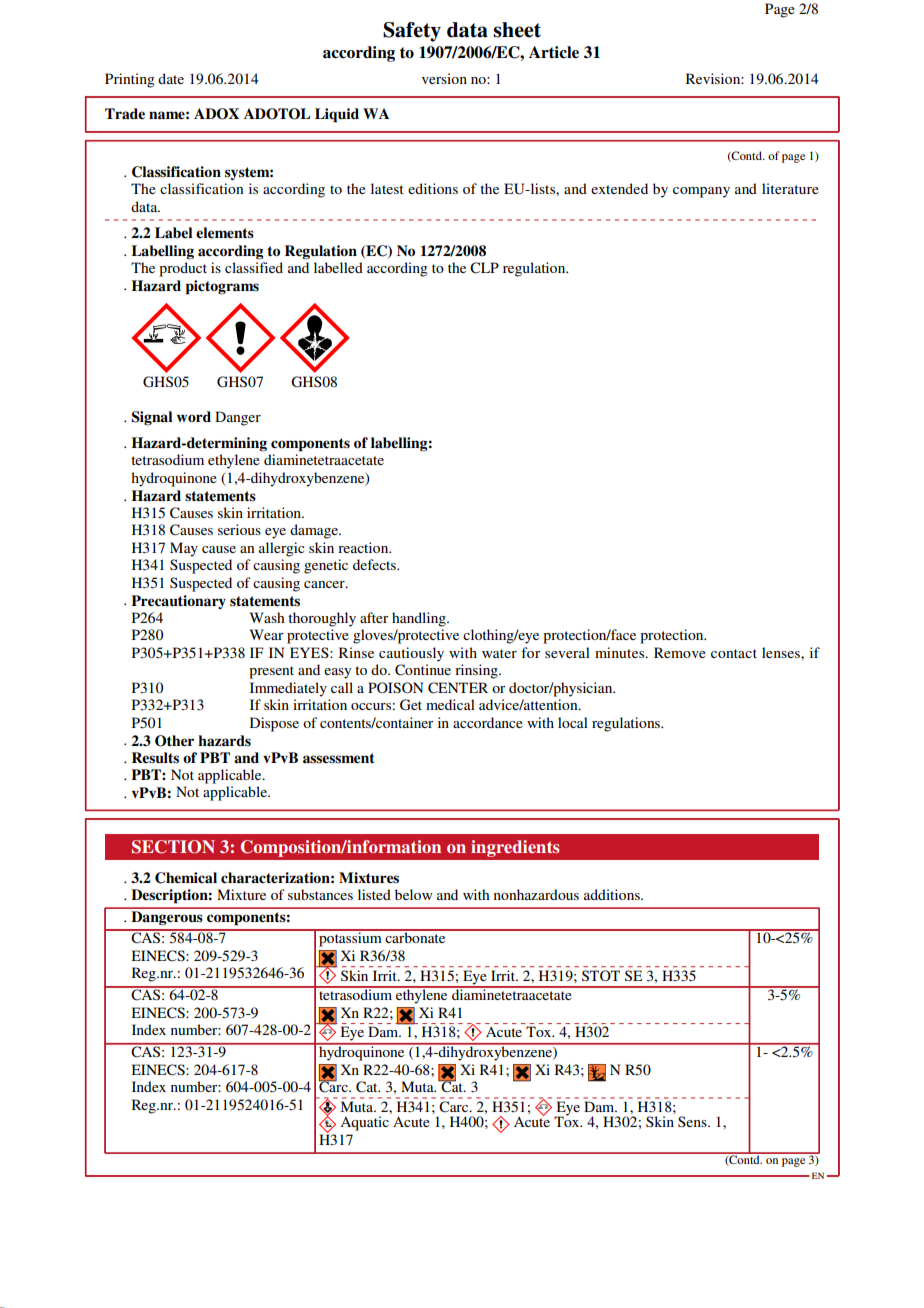 The image size is (924, 1308). Describe the element at coordinates (484, 268) in the document. I see `CLP` at that location.
